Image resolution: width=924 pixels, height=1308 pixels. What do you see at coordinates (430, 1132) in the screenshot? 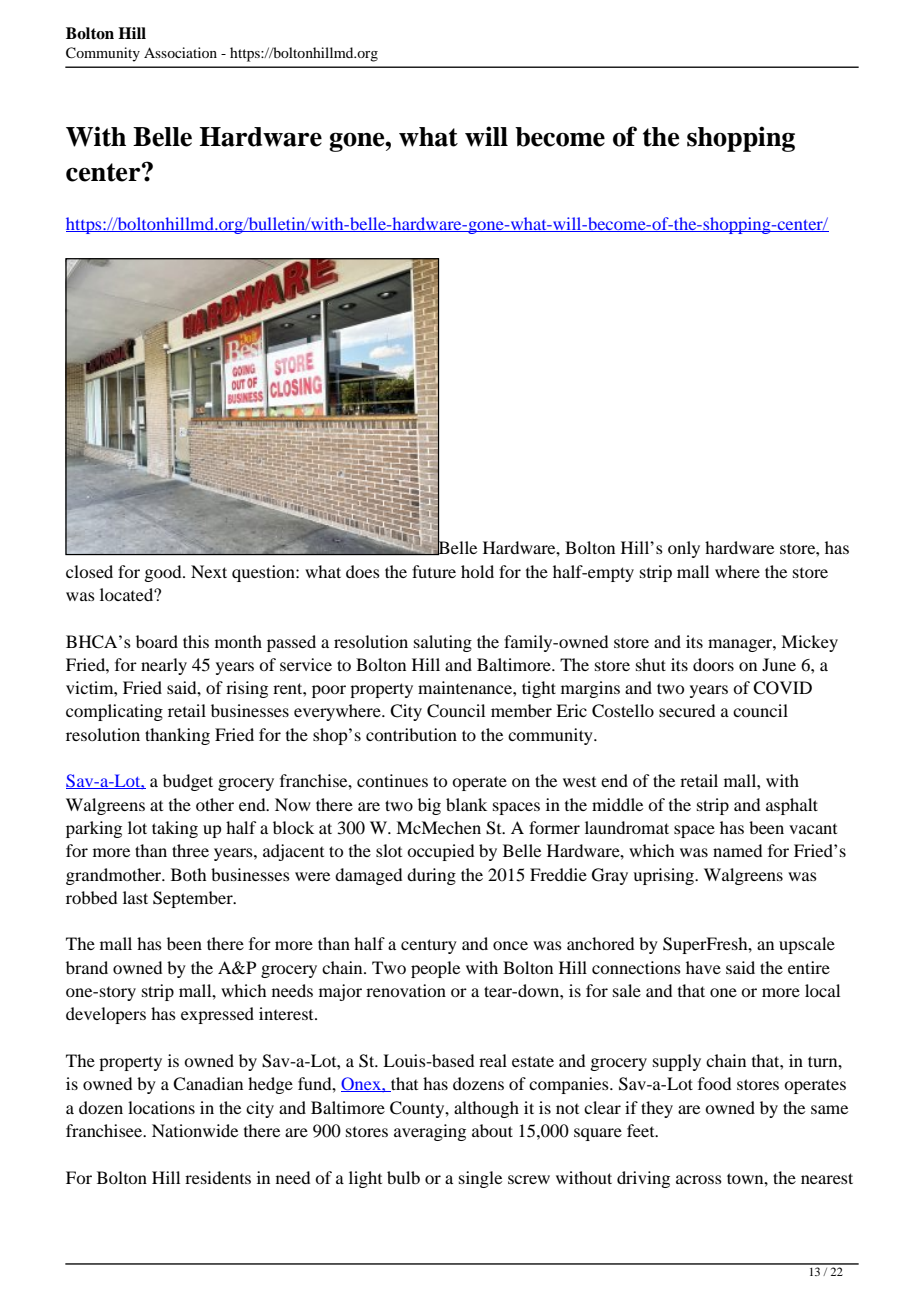
I see `averaging` at bounding box center [430, 1132].
